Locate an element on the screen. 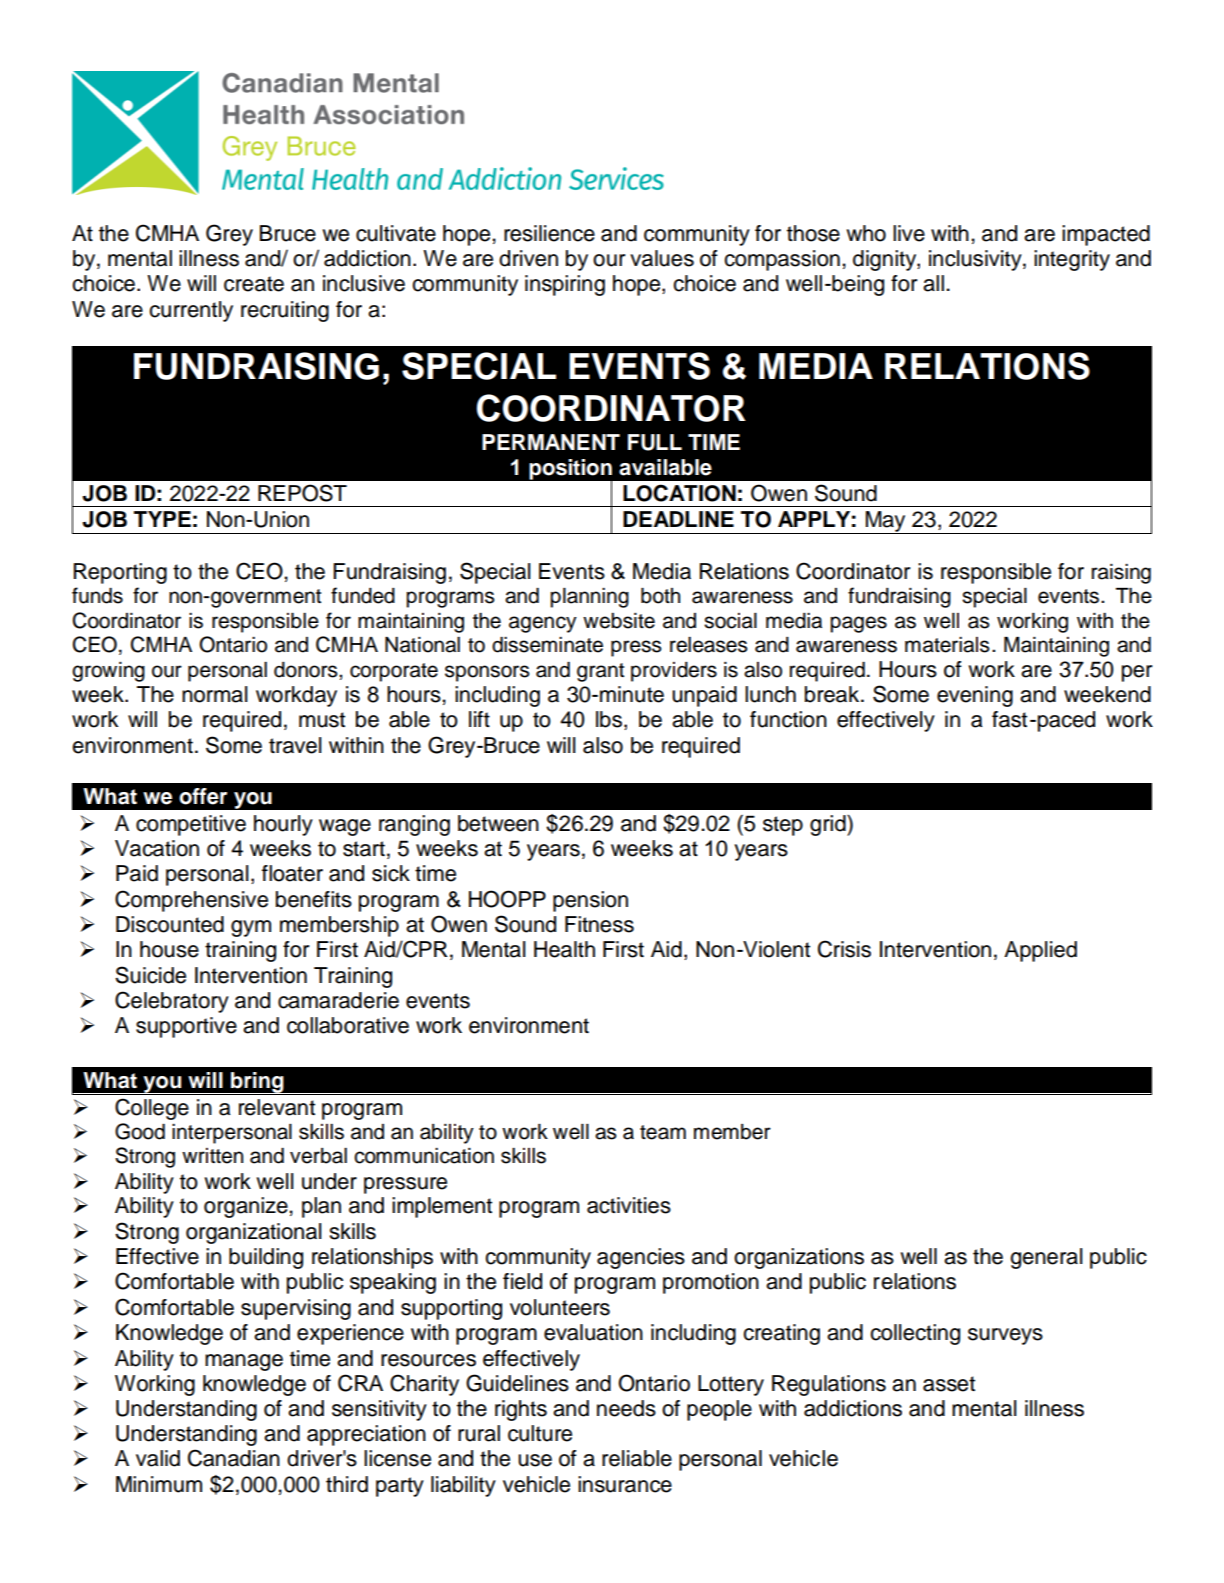  general is located at coordinates (1046, 1258).
